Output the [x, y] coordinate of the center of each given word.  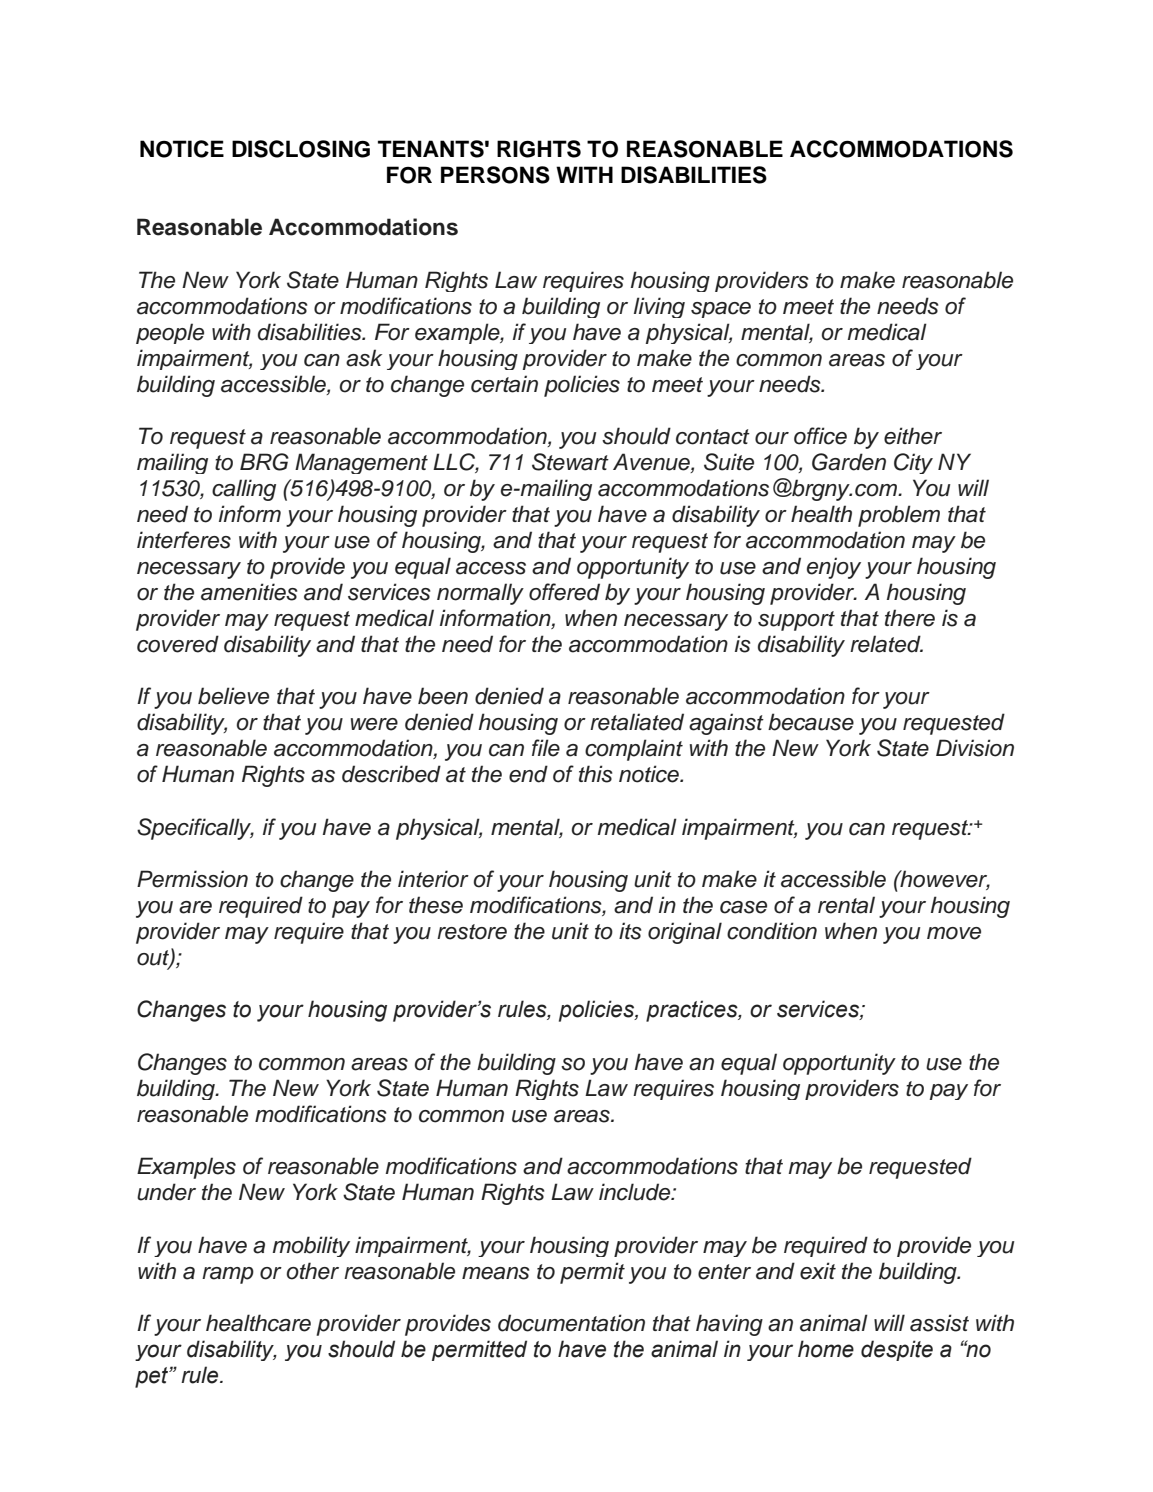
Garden [849, 462]
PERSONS [495, 175]
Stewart [570, 462]
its [630, 931]
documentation [571, 1323]
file [546, 748]
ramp [228, 1275]
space [721, 310]
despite [897, 1350]
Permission [192, 879]
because [811, 722]
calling [244, 490]
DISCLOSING [301, 149]
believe [233, 696]
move [954, 933]
